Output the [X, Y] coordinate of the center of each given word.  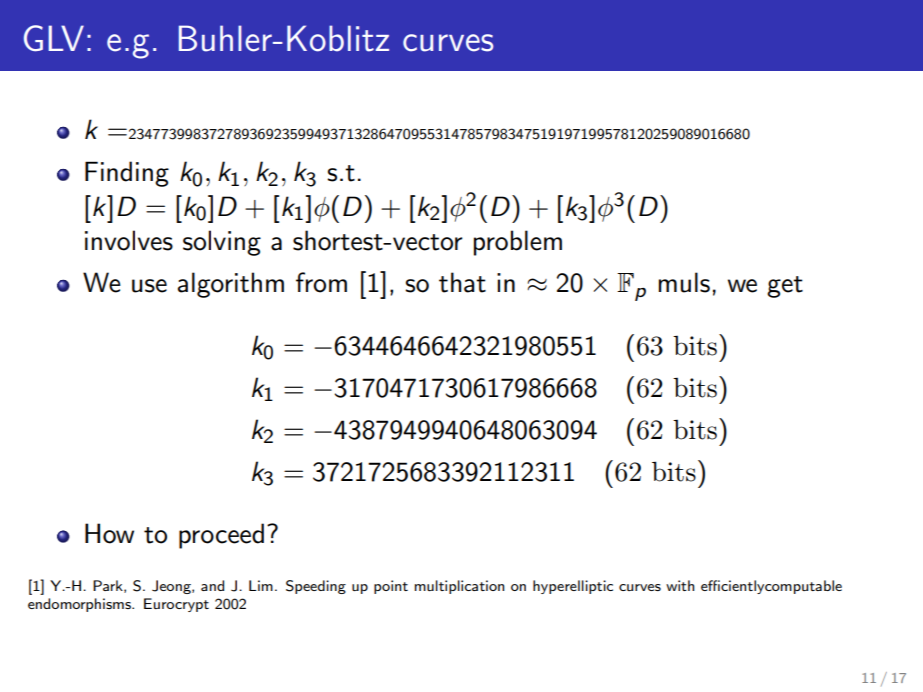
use [149, 286]
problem [518, 243]
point [391, 587]
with [680, 585]
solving [222, 243]
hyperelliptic [573, 587]
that [462, 282]
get [785, 287]
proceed [221, 536]
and [212, 585]
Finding [127, 174]
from [321, 282]
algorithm [231, 285]
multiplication [460, 587]
